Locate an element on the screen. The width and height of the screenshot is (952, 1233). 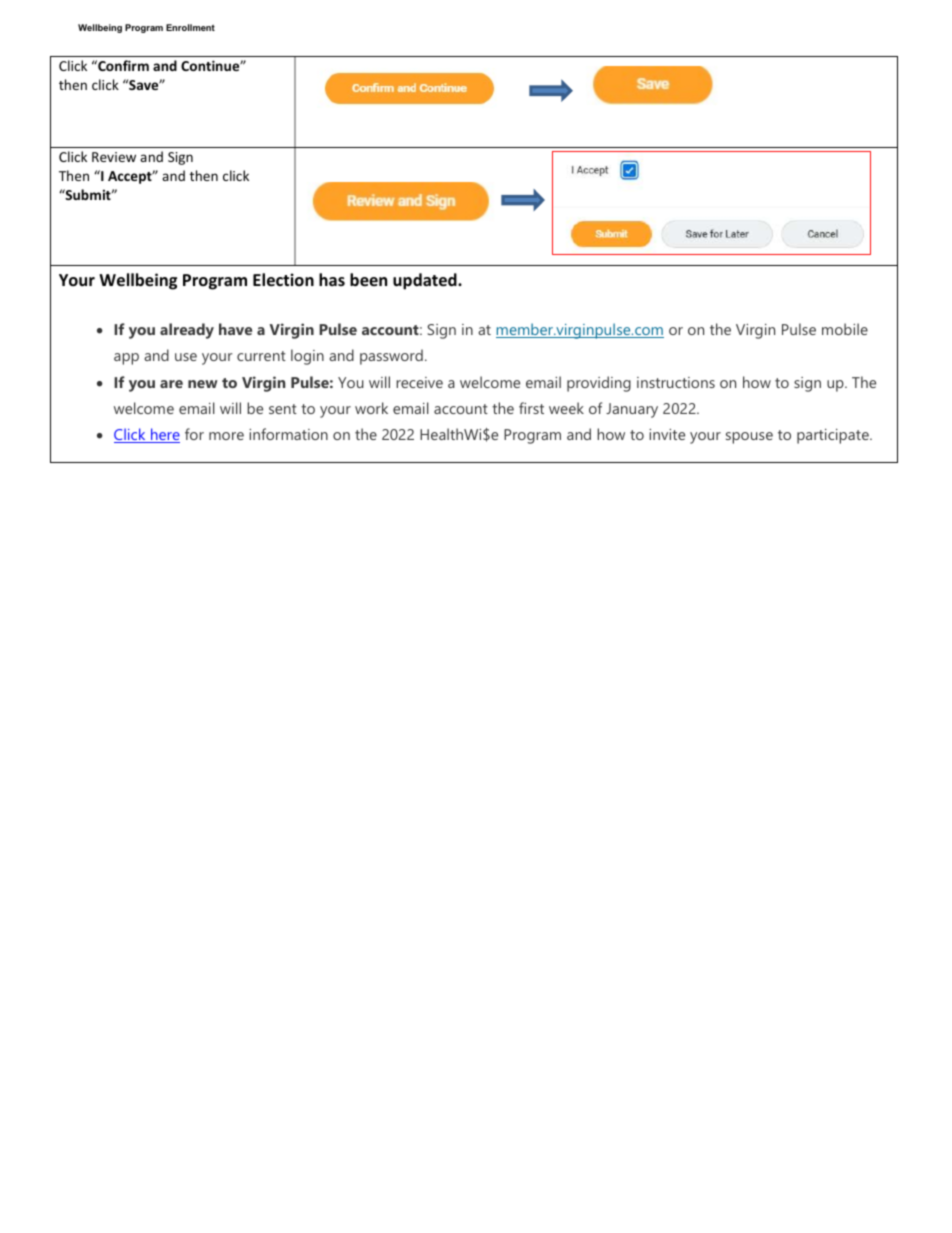
first is located at coordinates (531, 408).
